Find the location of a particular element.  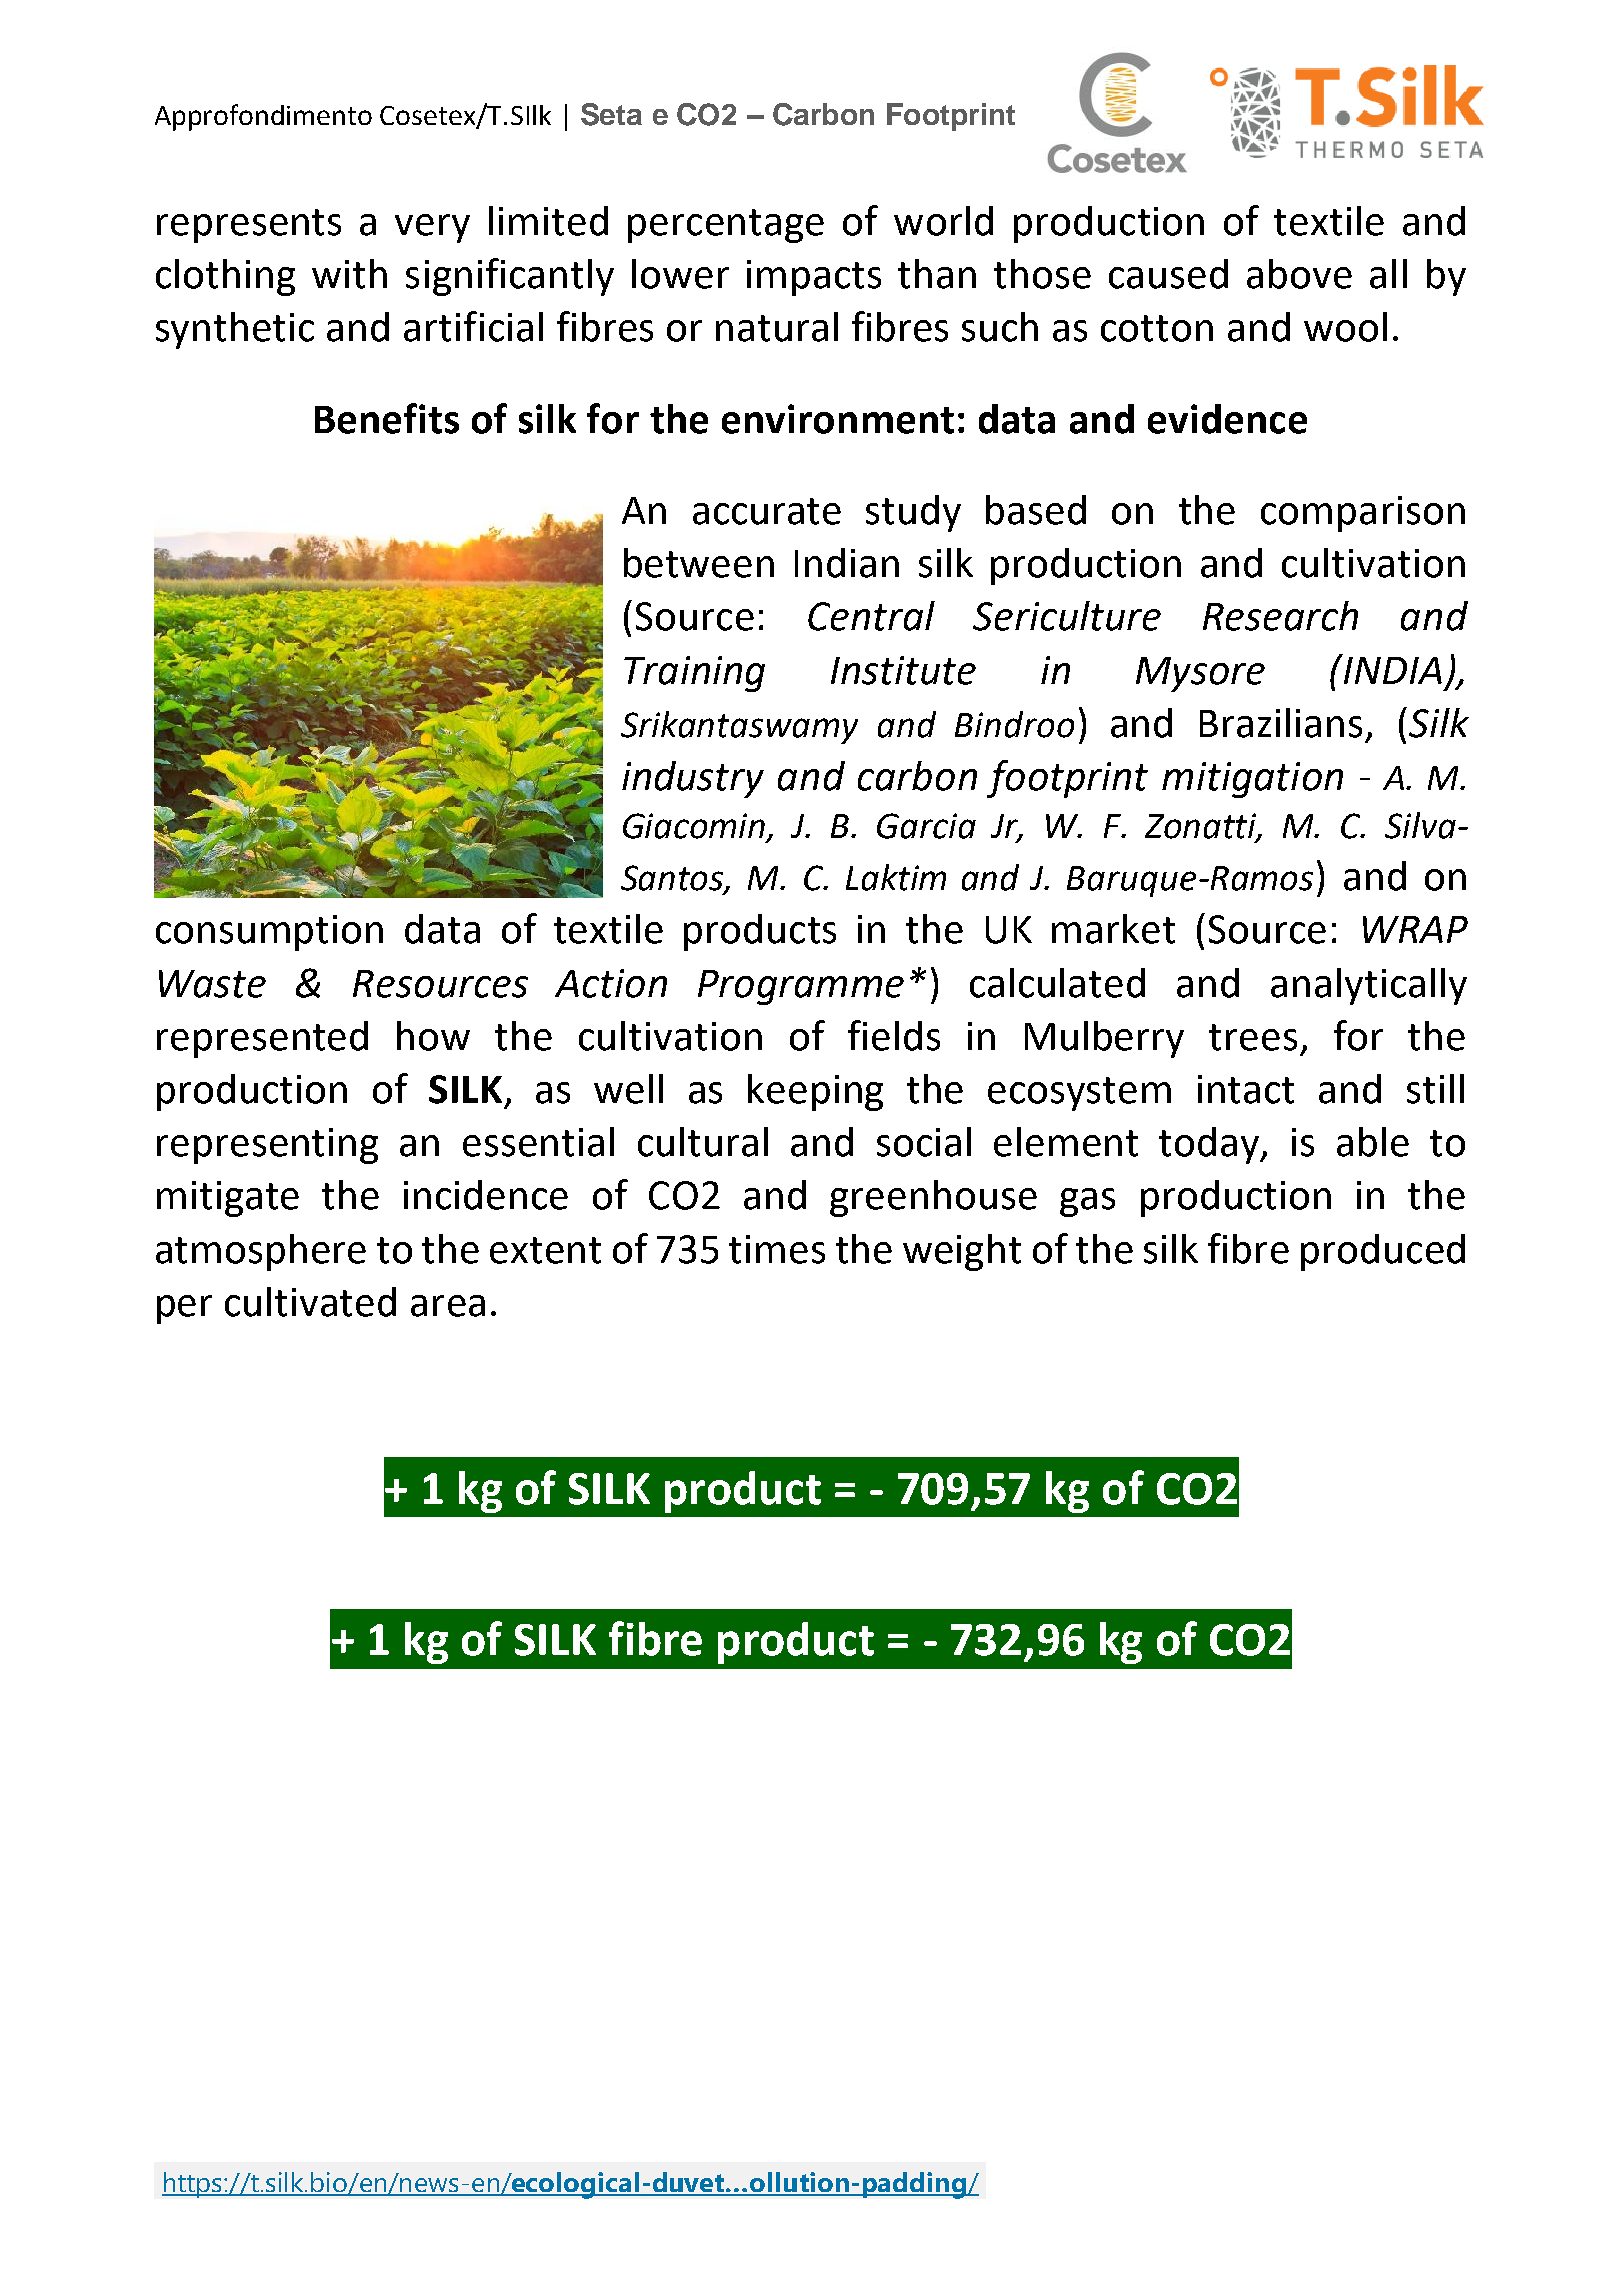

very is located at coordinates (432, 228).
